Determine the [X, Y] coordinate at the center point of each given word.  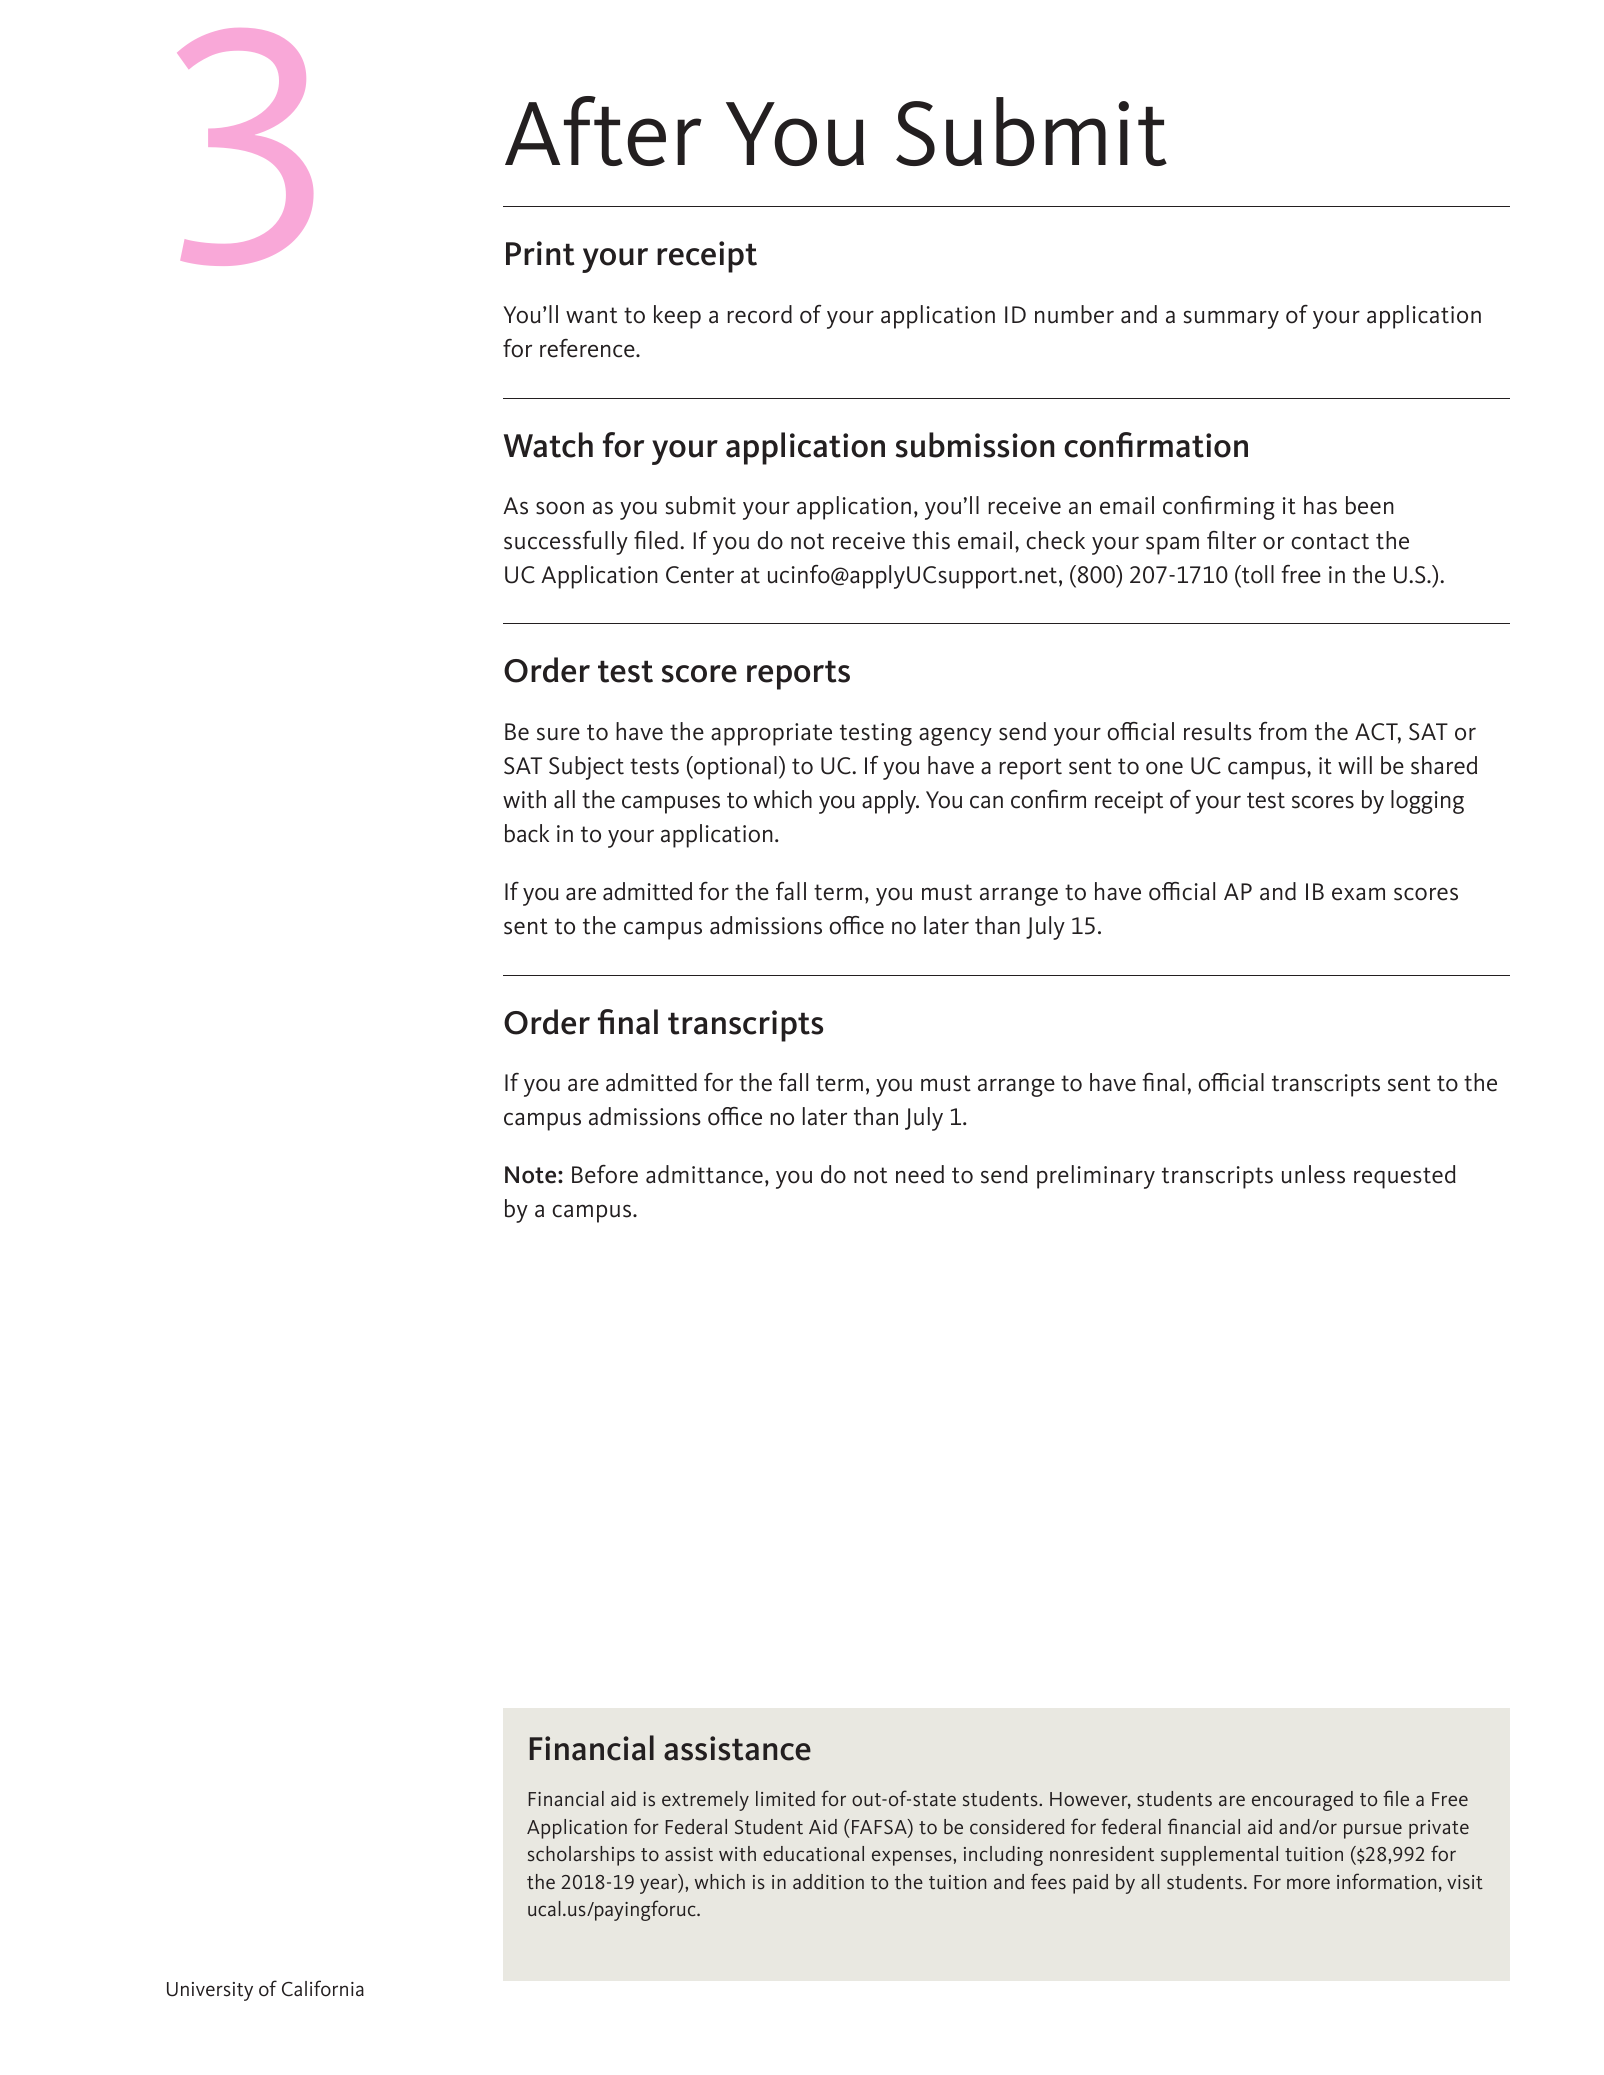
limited [785, 1798]
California [323, 1988]
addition [828, 1881]
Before [605, 1174]
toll [1257, 574]
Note [532, 1175]
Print [540, 253]
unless [1313, 1174]
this [931, 540]
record [759, 314]
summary [1231, 319]
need [920, 1174]
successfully [566, 543]
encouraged [1302, 1801]
